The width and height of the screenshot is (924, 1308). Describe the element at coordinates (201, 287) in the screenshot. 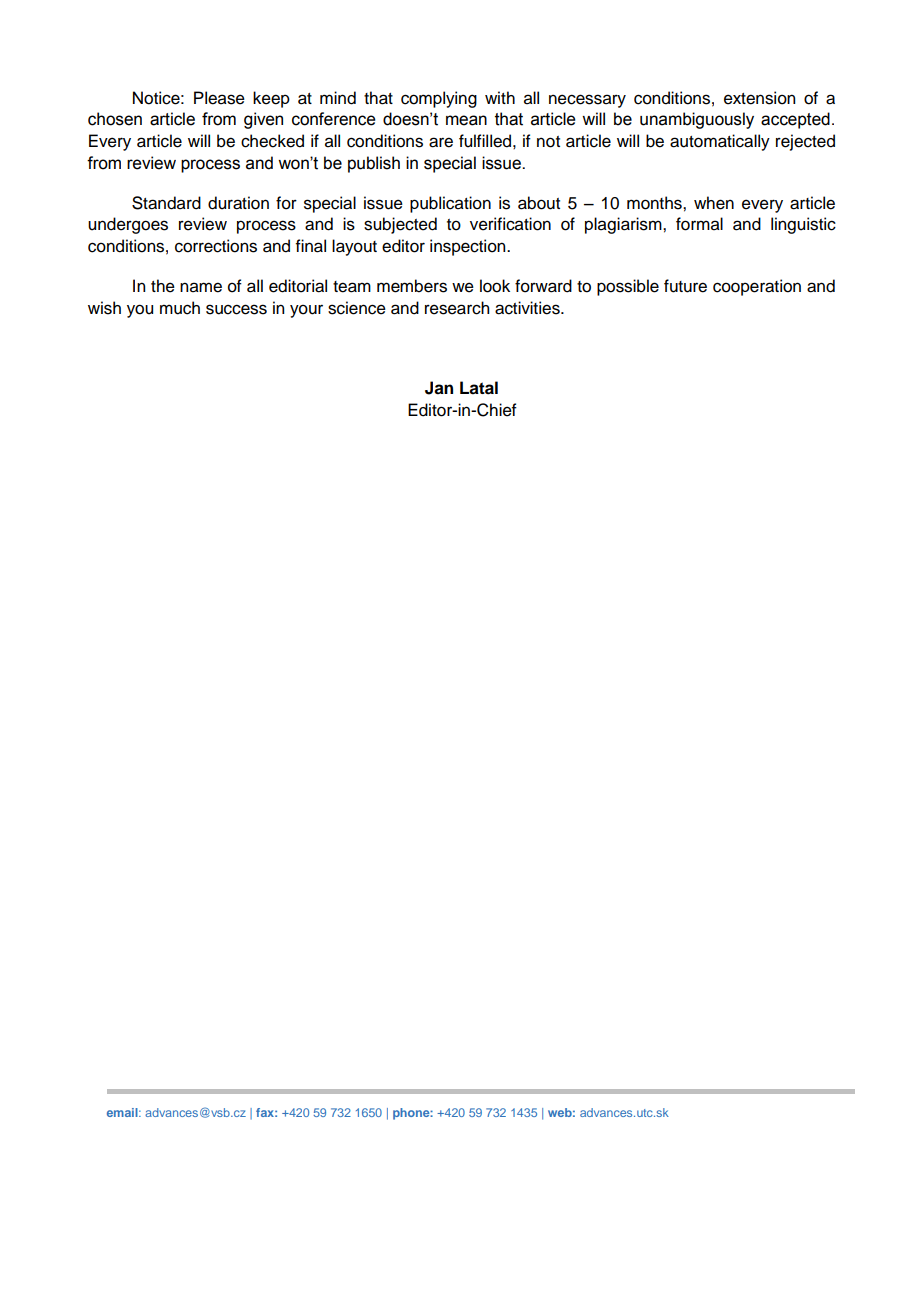

I see `name` at that location.
